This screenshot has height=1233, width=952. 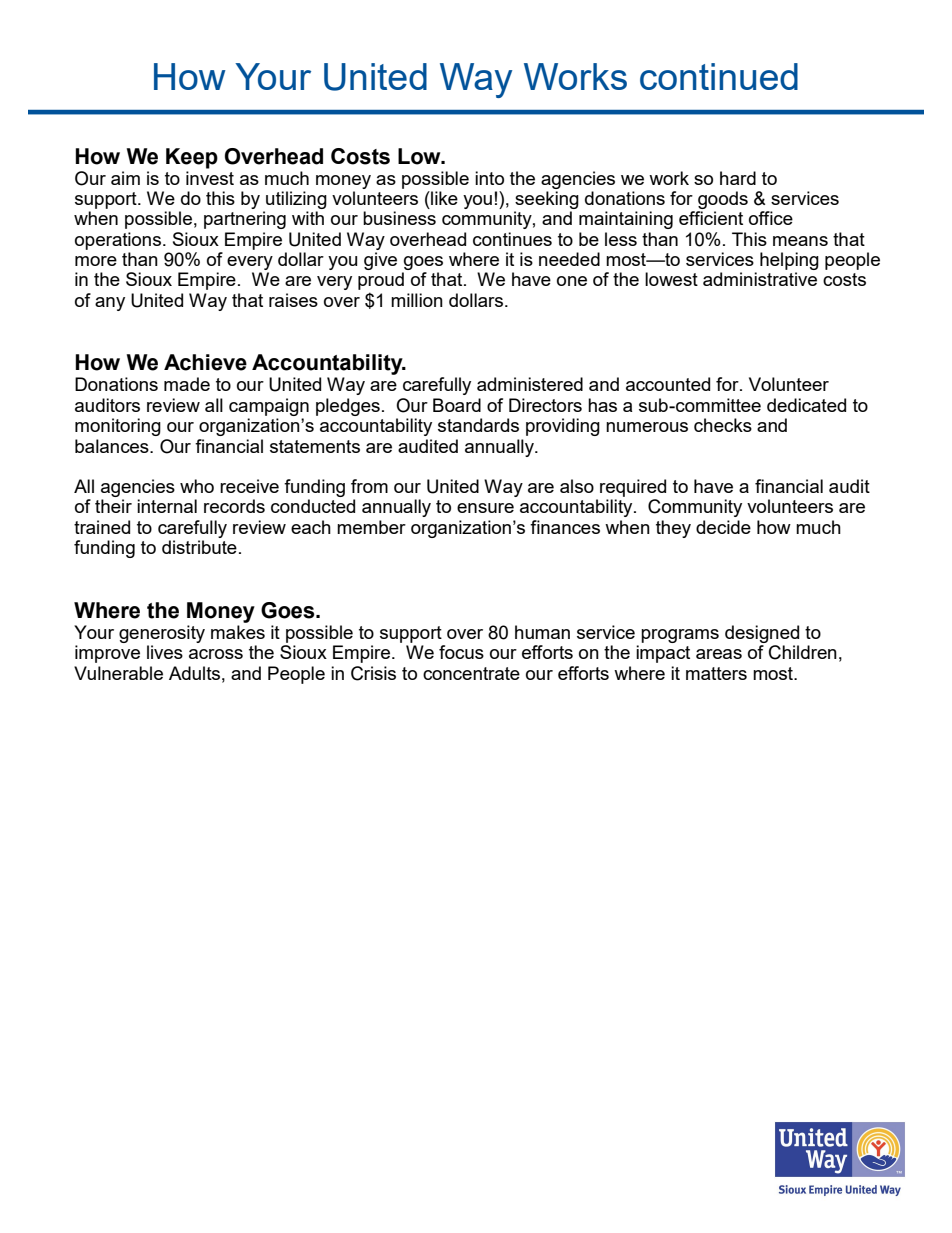 What do you see at coordinates (417, 300) in the screenshot?
I see `million` at bounding box center [417, 300].
